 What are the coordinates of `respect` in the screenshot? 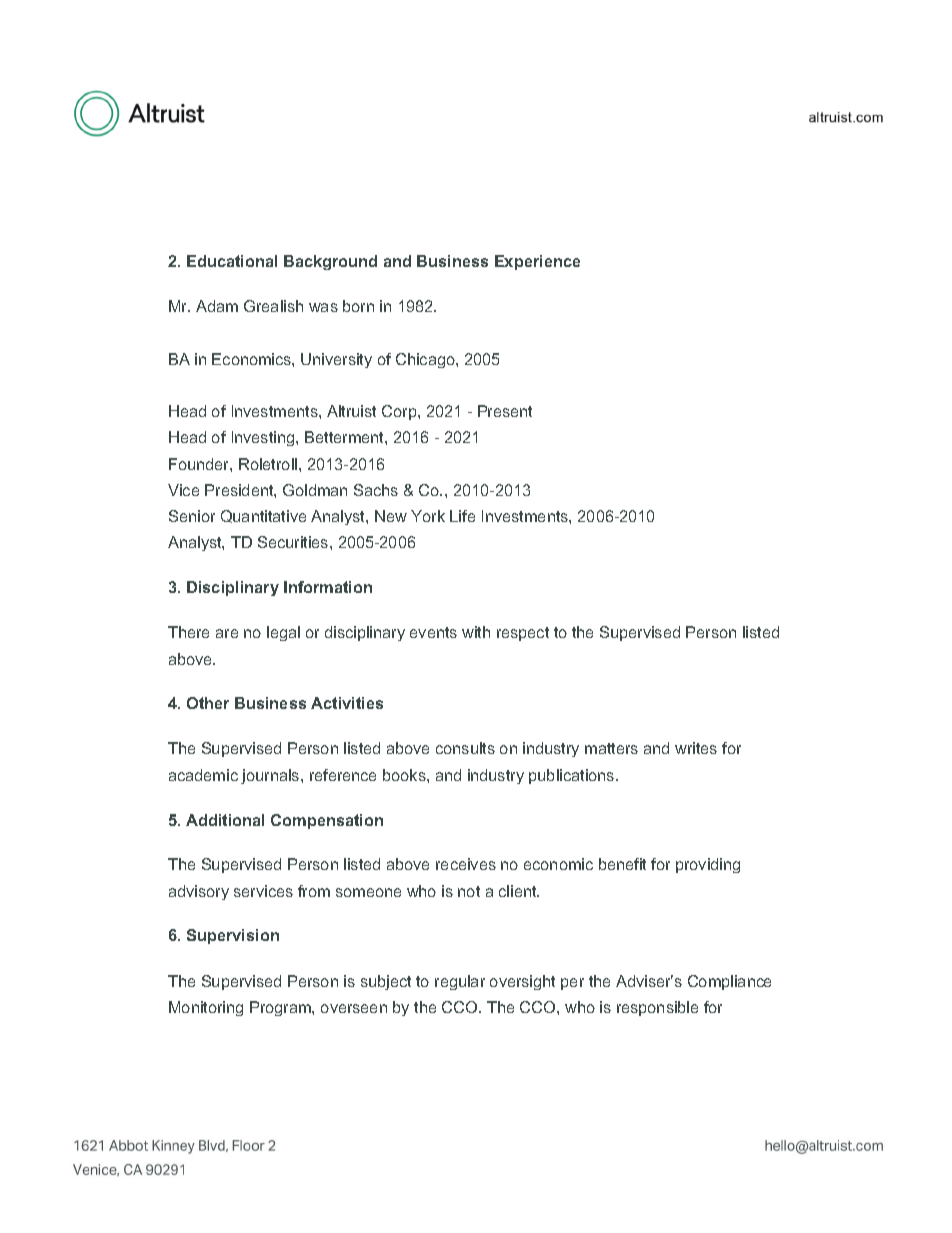 It's located at (523, 634).
